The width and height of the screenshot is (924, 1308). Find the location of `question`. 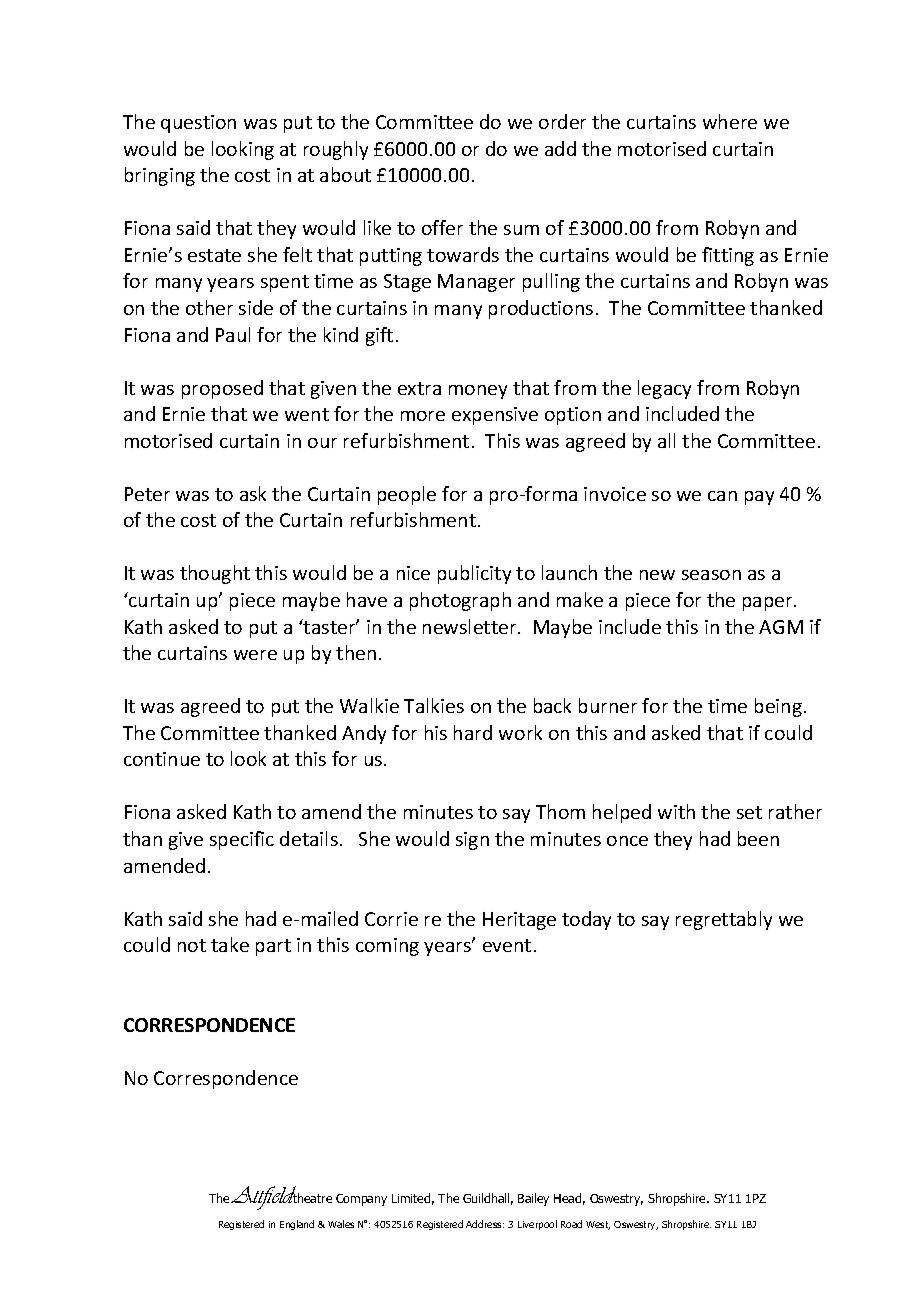

question is located at coordinates (198, 124).
